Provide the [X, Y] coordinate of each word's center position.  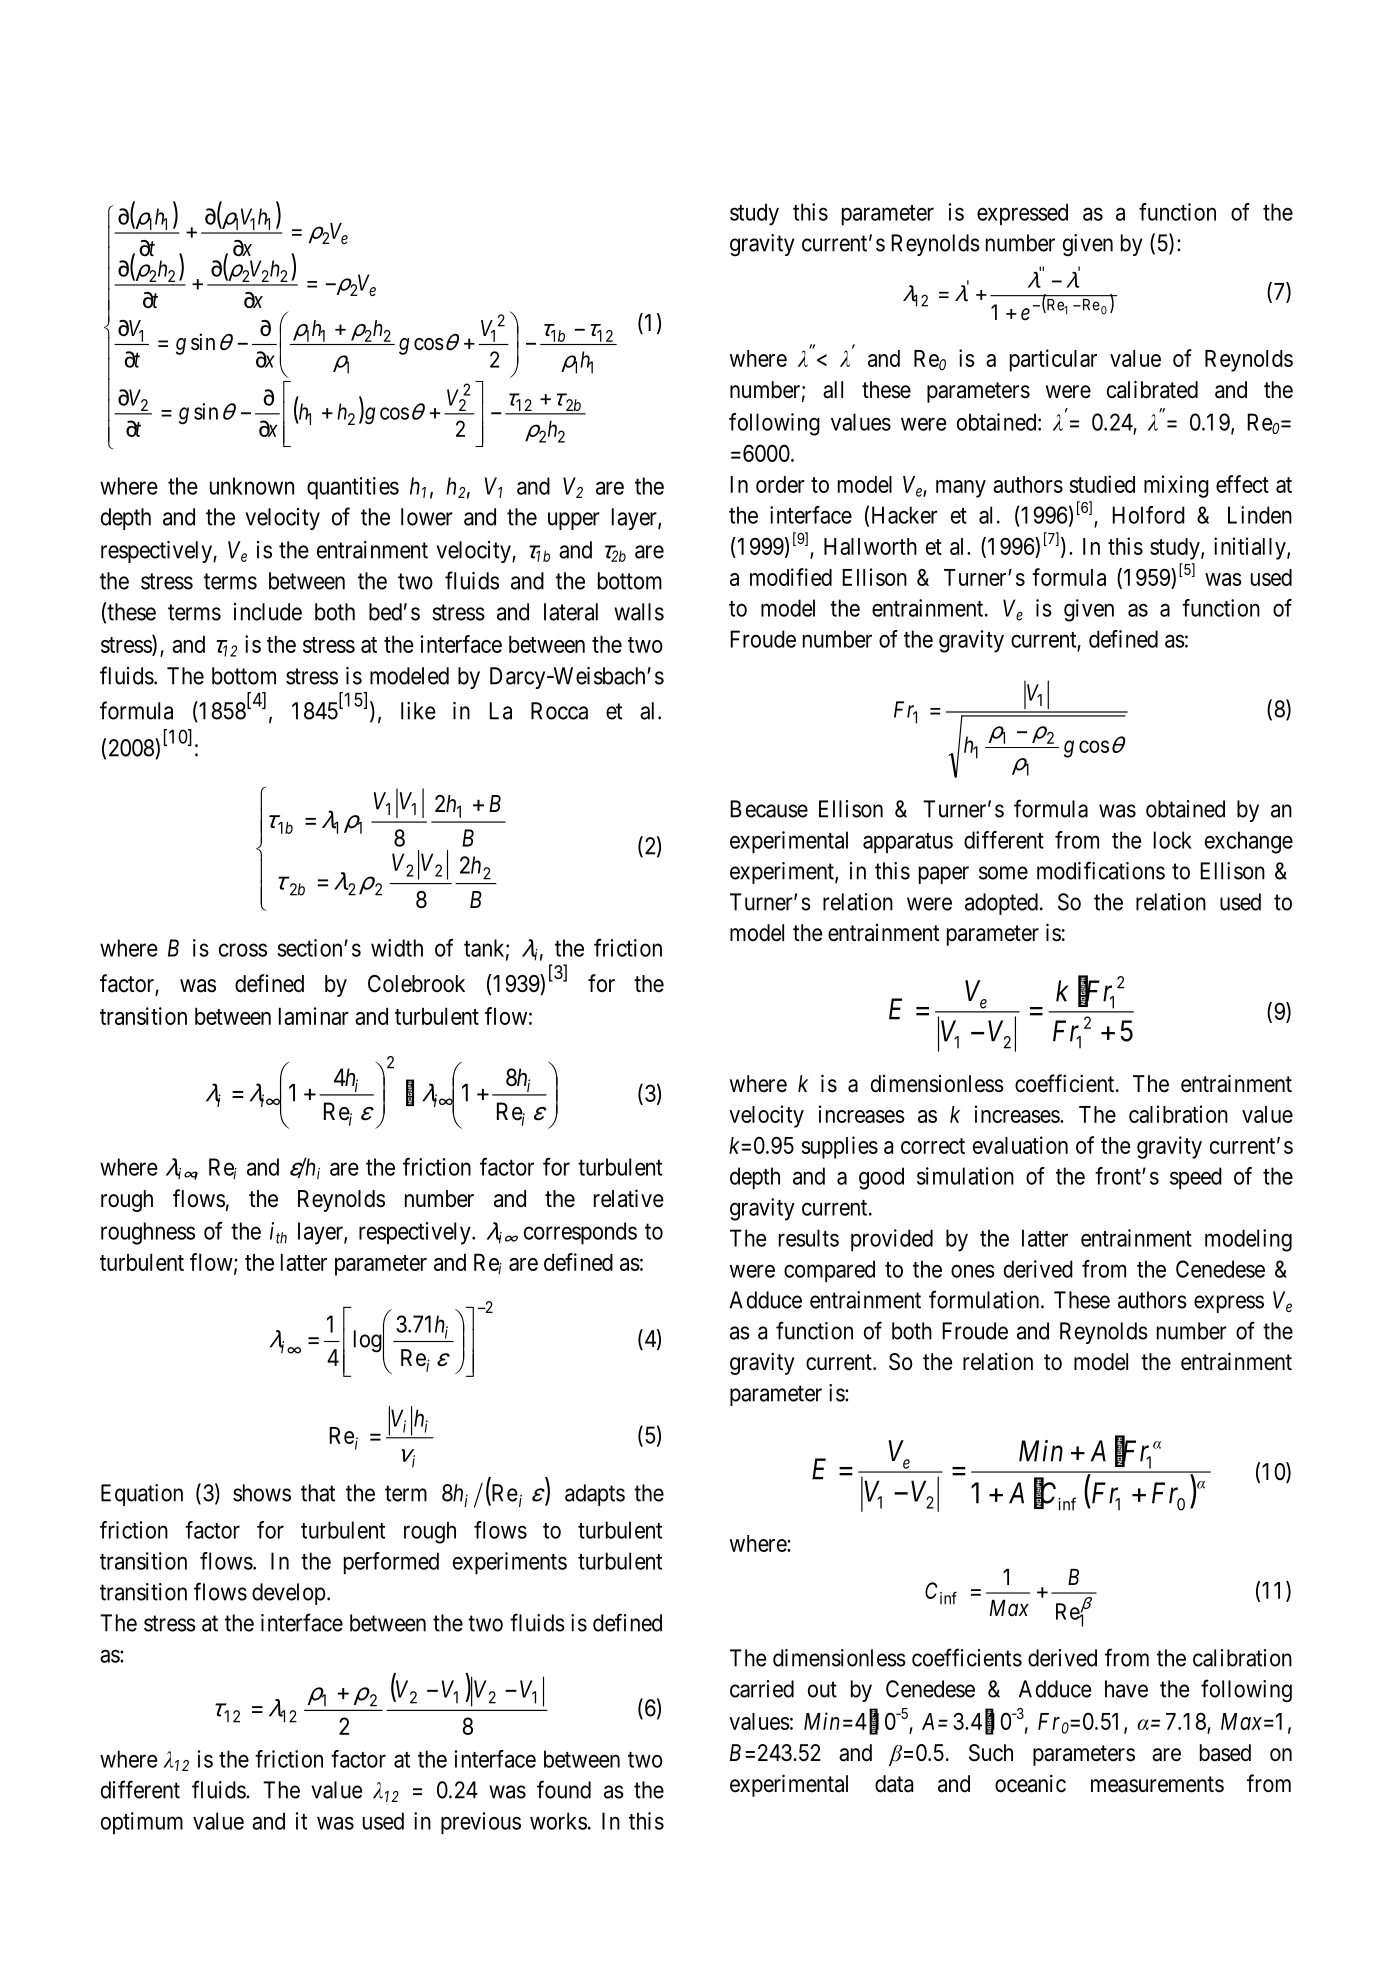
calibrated [1152, 389]
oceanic [1030, 1783]
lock [1173, 840]
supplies [840, 1147]
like [418, 711]
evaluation [1020, 1145]
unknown [252, 486]
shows [262, 1493]
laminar [314, 1016]
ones [973, 1271]
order [780, 484]
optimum [142, 1823]
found [564, 1789]
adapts [595, 1495]
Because [769, 809]
